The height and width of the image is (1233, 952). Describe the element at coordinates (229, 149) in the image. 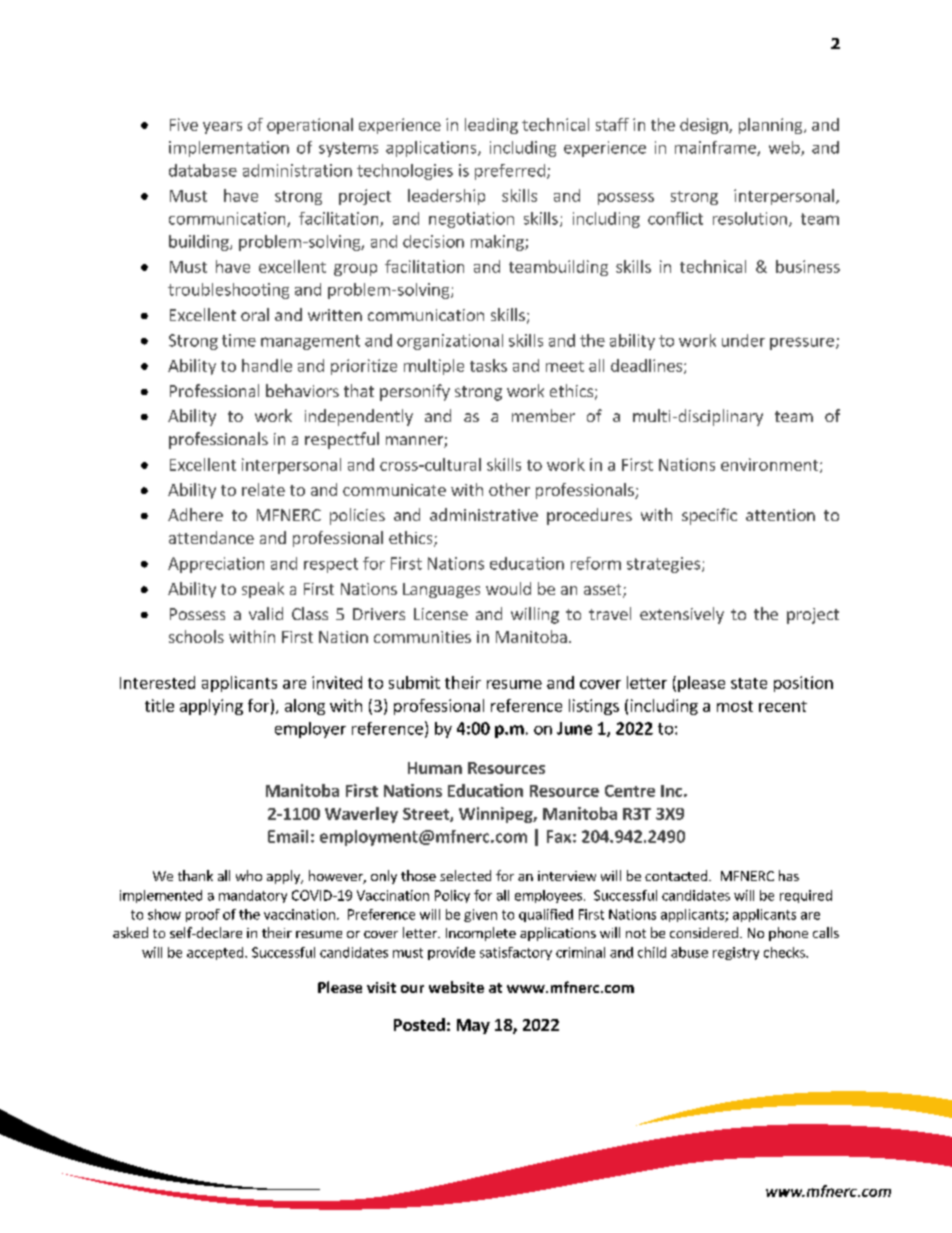

I see `implementation` at that location.
